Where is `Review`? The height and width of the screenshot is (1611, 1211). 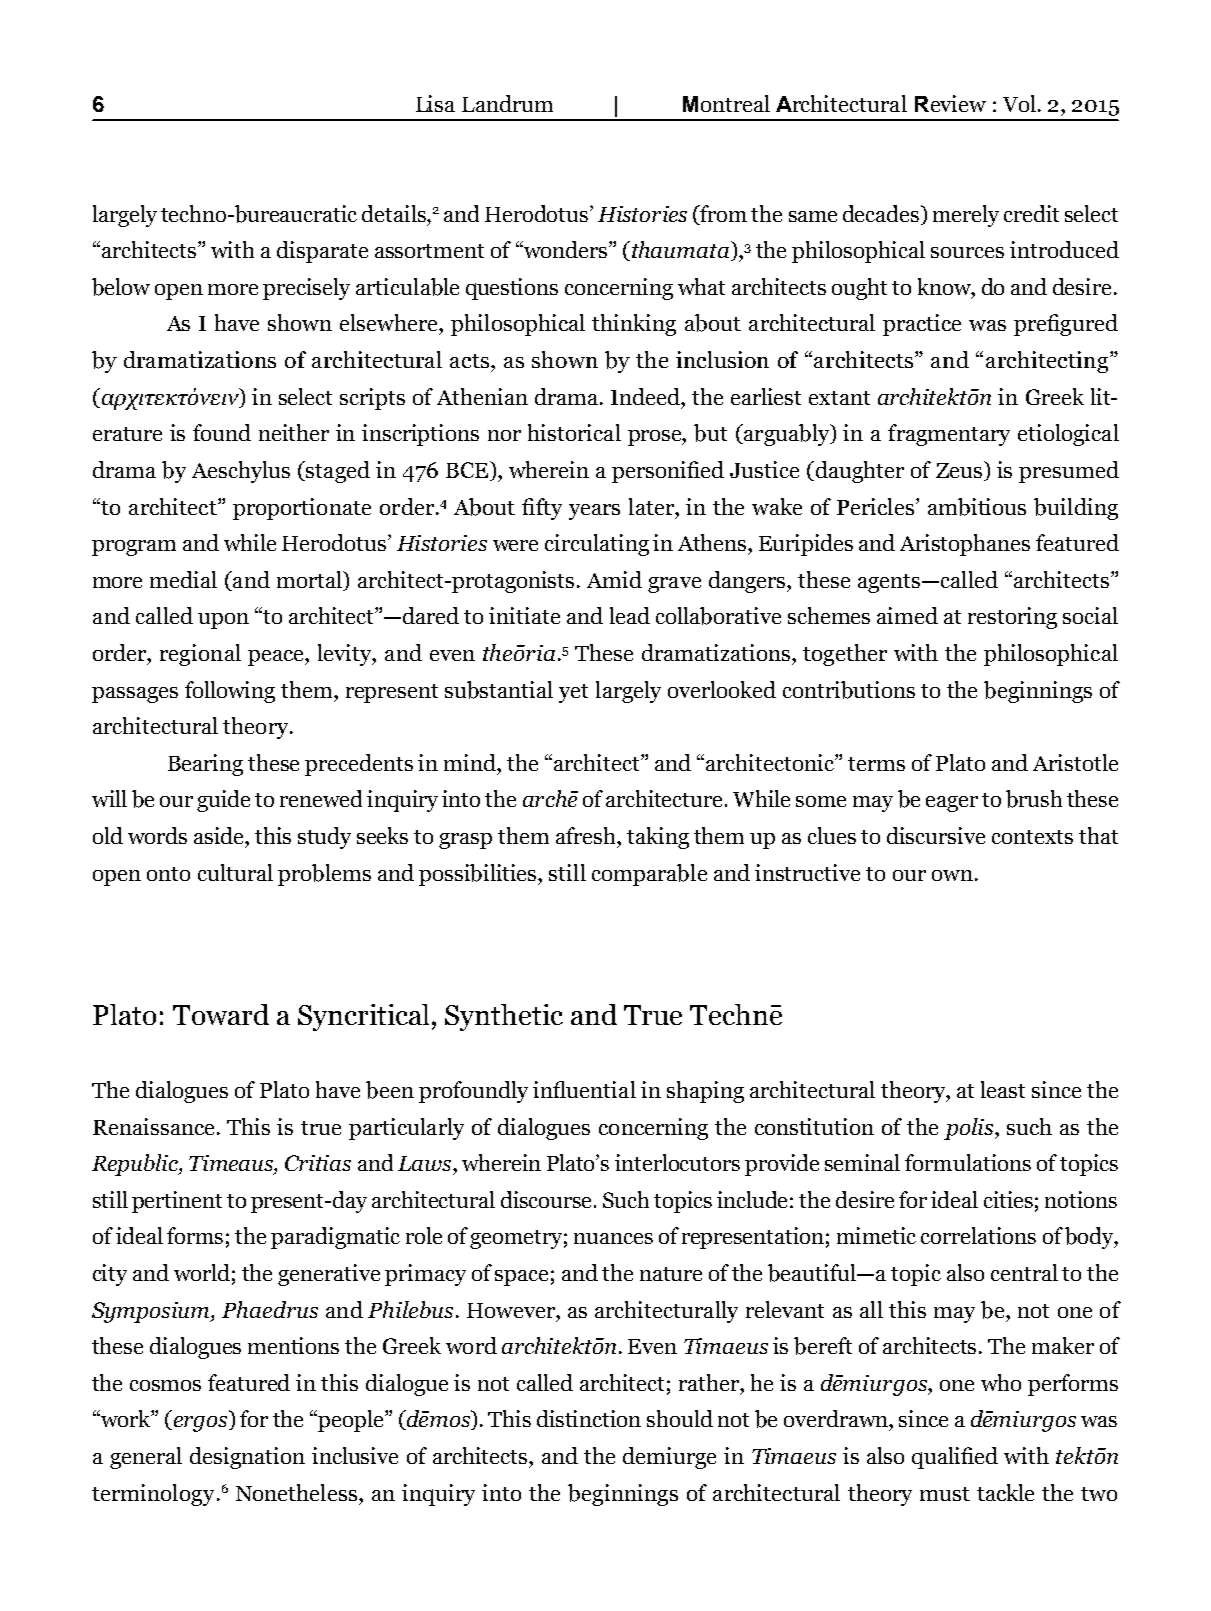
Review is located at coordinates (950, 103).
